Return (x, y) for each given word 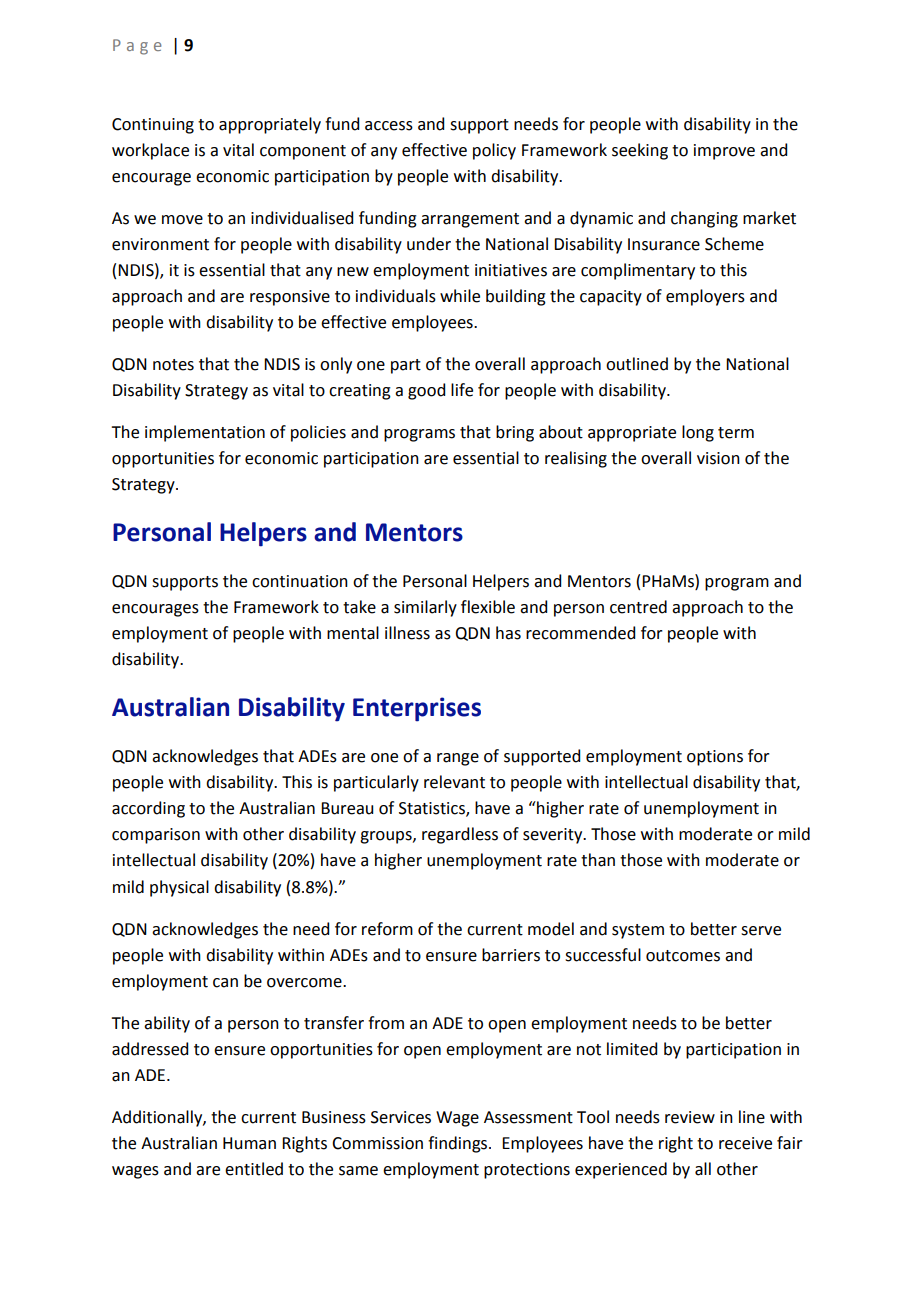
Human (249, 1143)
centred (638, 607)
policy (494, 151)
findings (459, 1144)
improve (724, 152)
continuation (300, 581)
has (508, 633)
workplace (150, 151)
